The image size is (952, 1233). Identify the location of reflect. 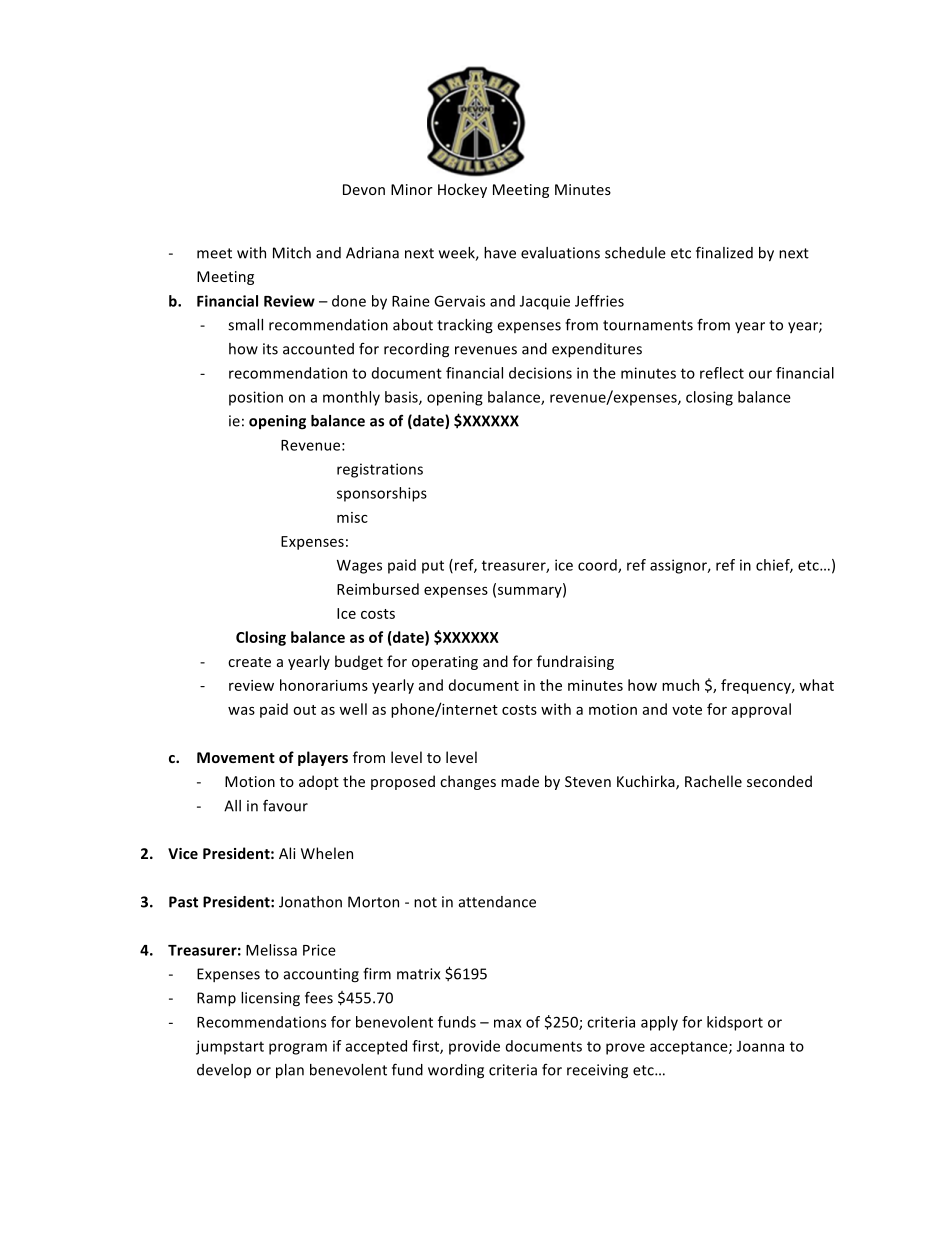
(722, 373).
